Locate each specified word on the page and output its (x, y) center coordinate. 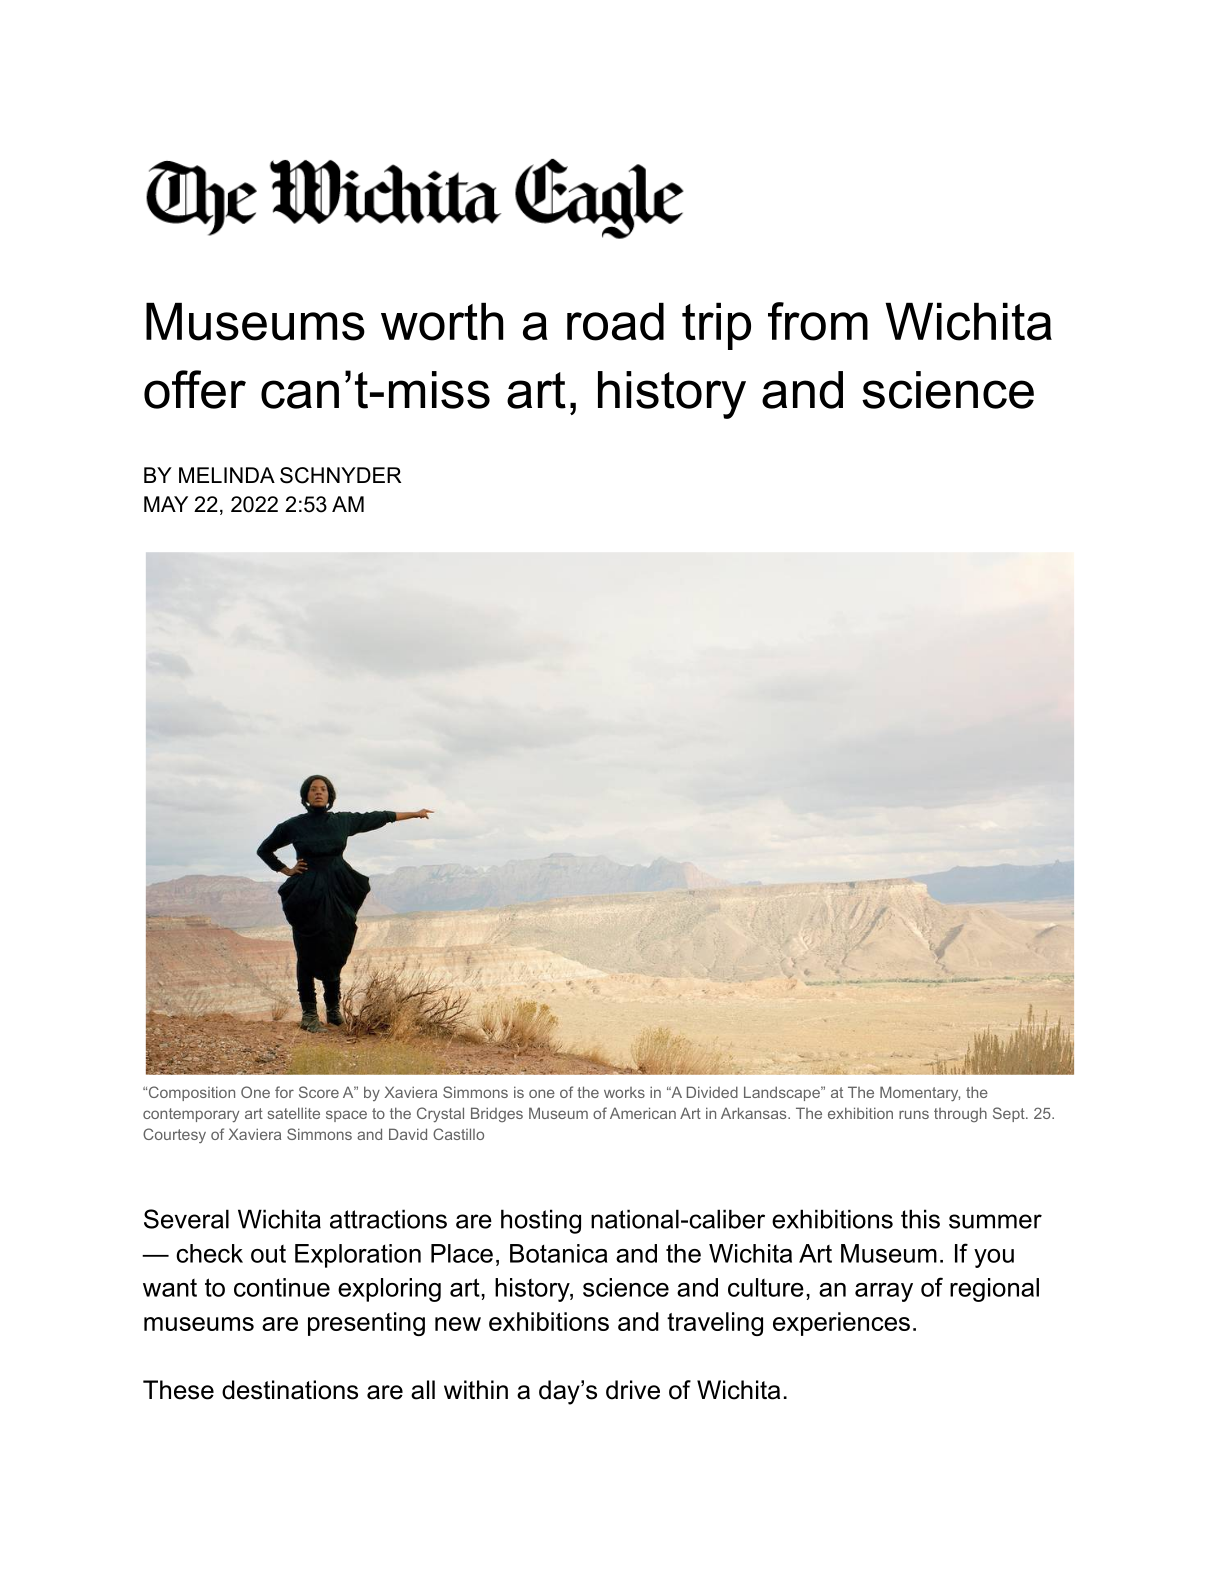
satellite (294, 1113)
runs (914, 1114)
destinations (290, 1390)
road (615, 322)
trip (716, 326)
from (818, 321)
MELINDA (227, 475)
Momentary (920, 1093)
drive (633, 1390)
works (624, 1092)
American (643, 1113)
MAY (166, 504)
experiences (841, 1324)
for (284, 1092)
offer (195, 389)
